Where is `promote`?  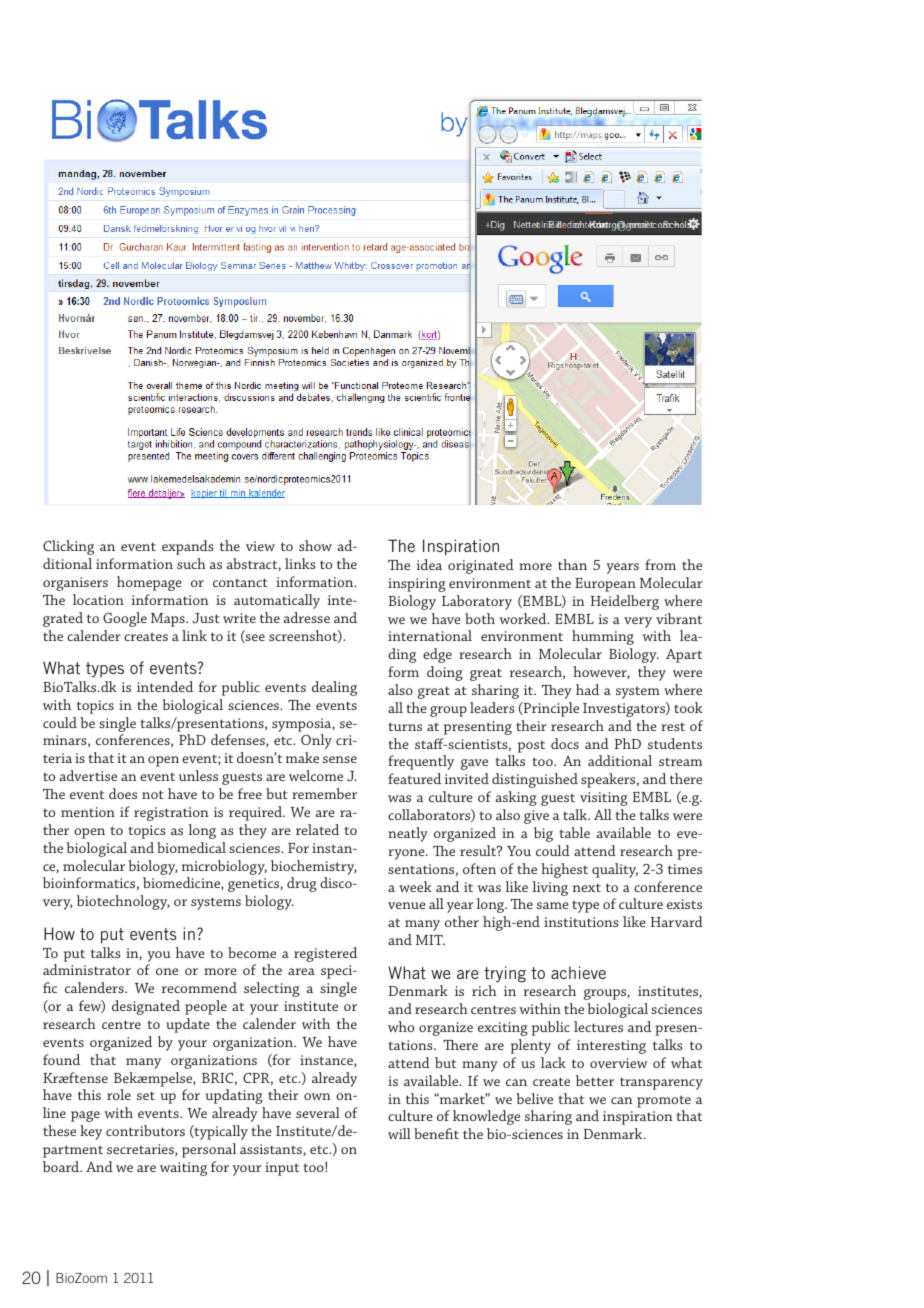
promote is located at coordinates (664, 1101).
